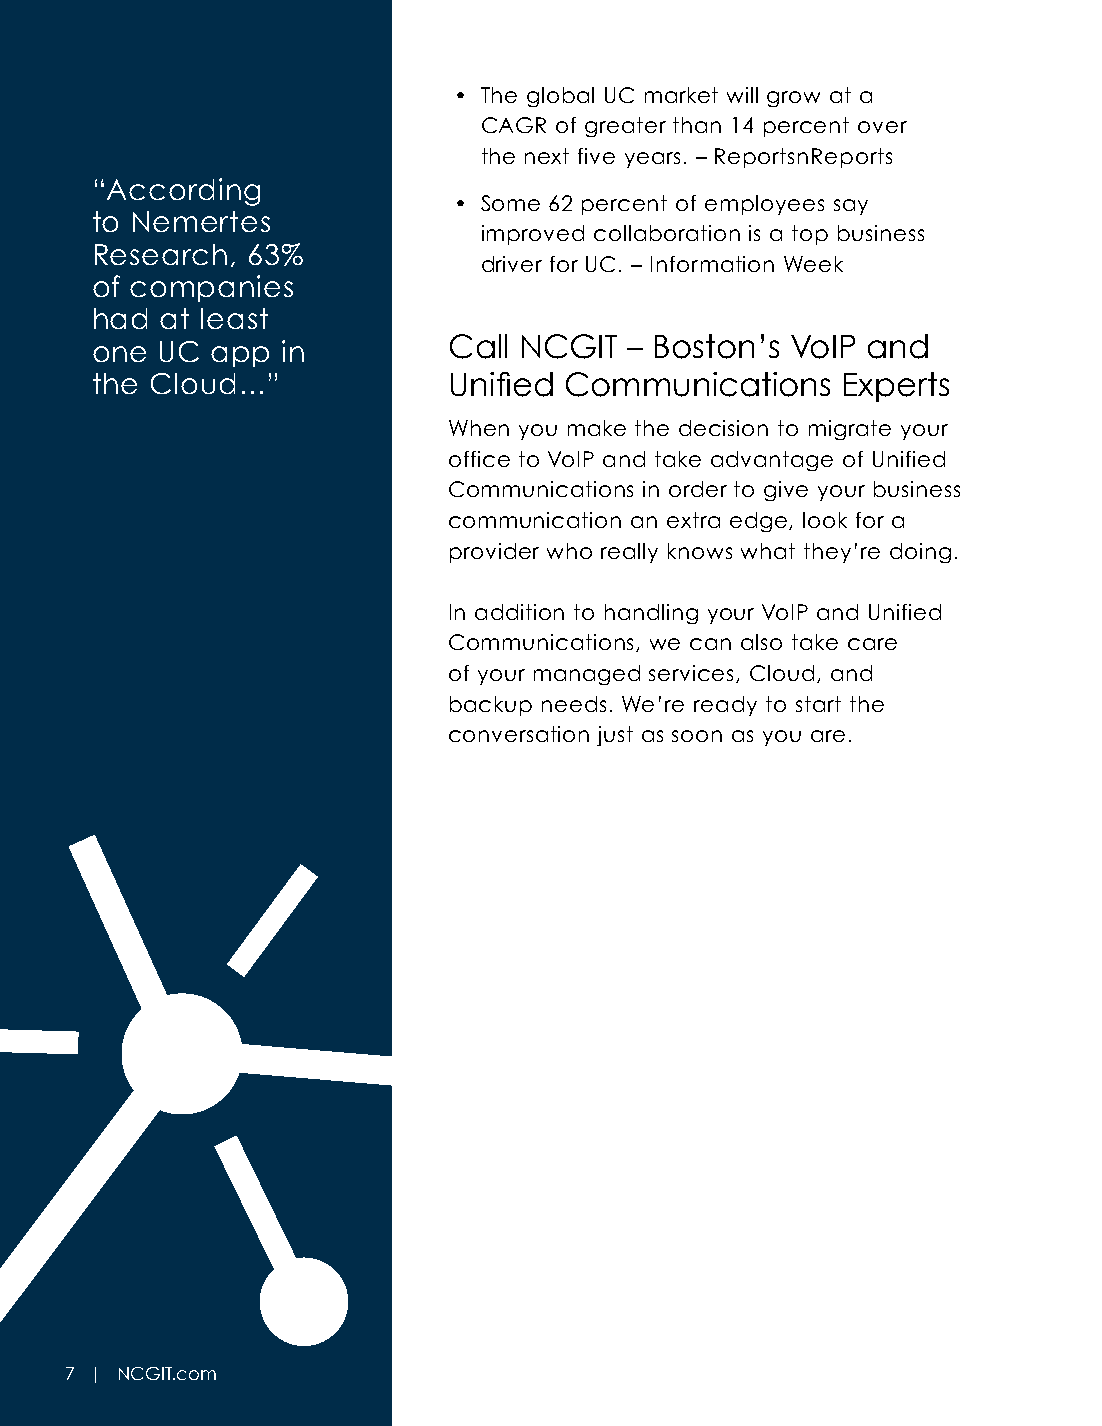  What do you see at coordinates (813, 264) in the document?
I see `Week` at bounding box center [813, 264].
